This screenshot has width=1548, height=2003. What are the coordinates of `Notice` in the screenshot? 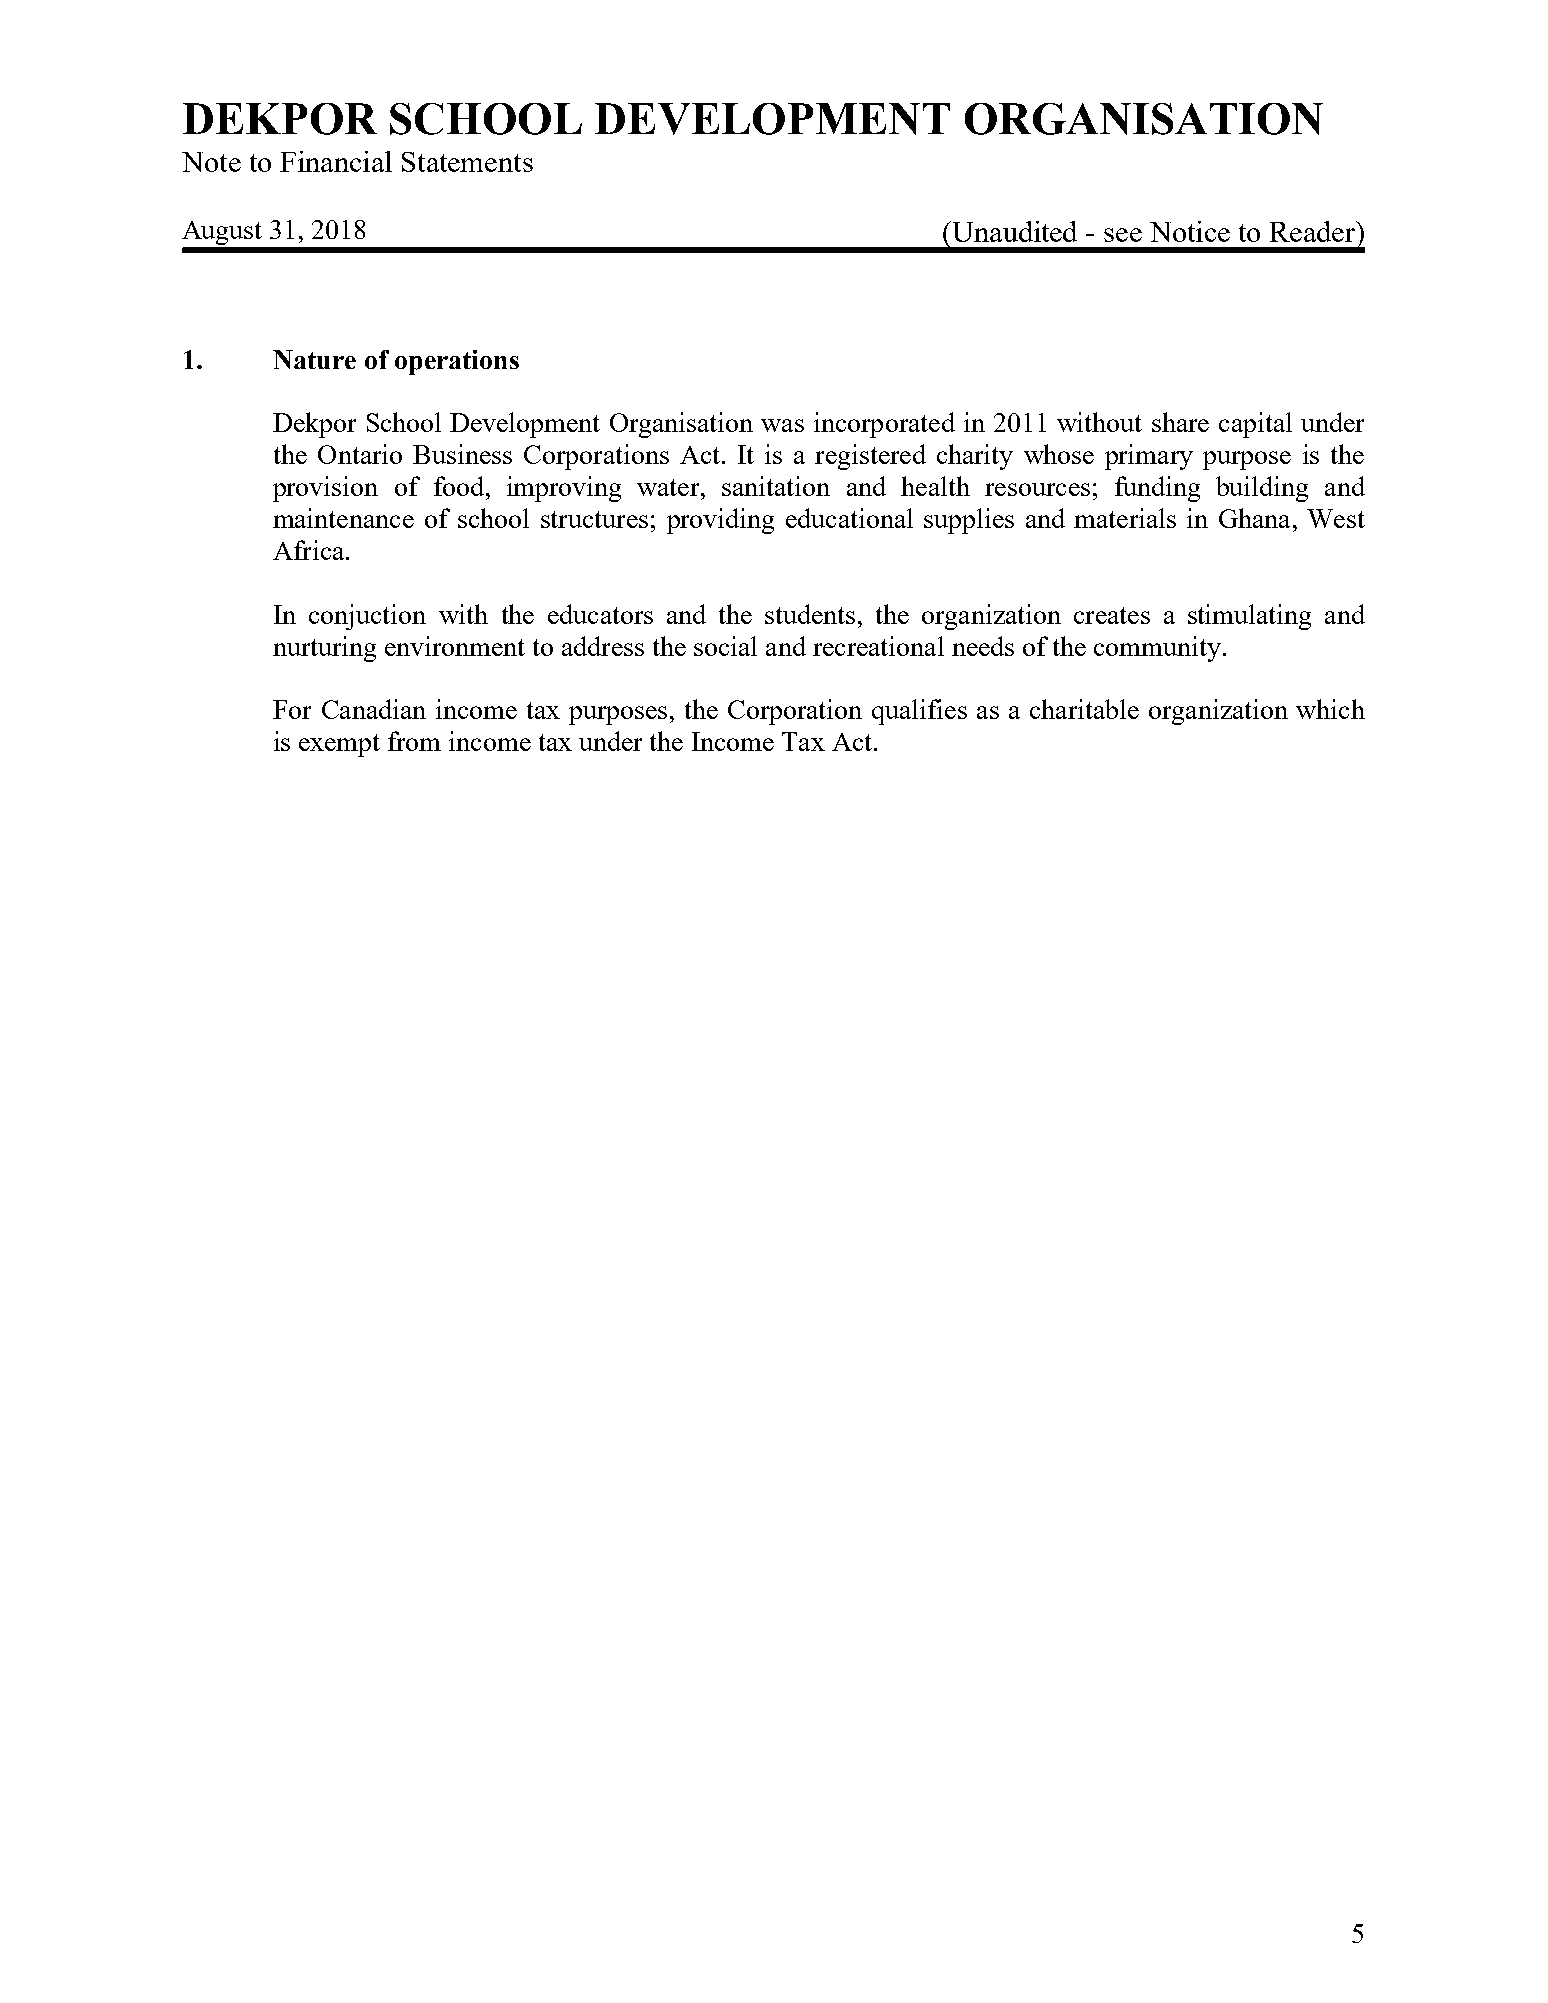 It's located at (1190, 231).
